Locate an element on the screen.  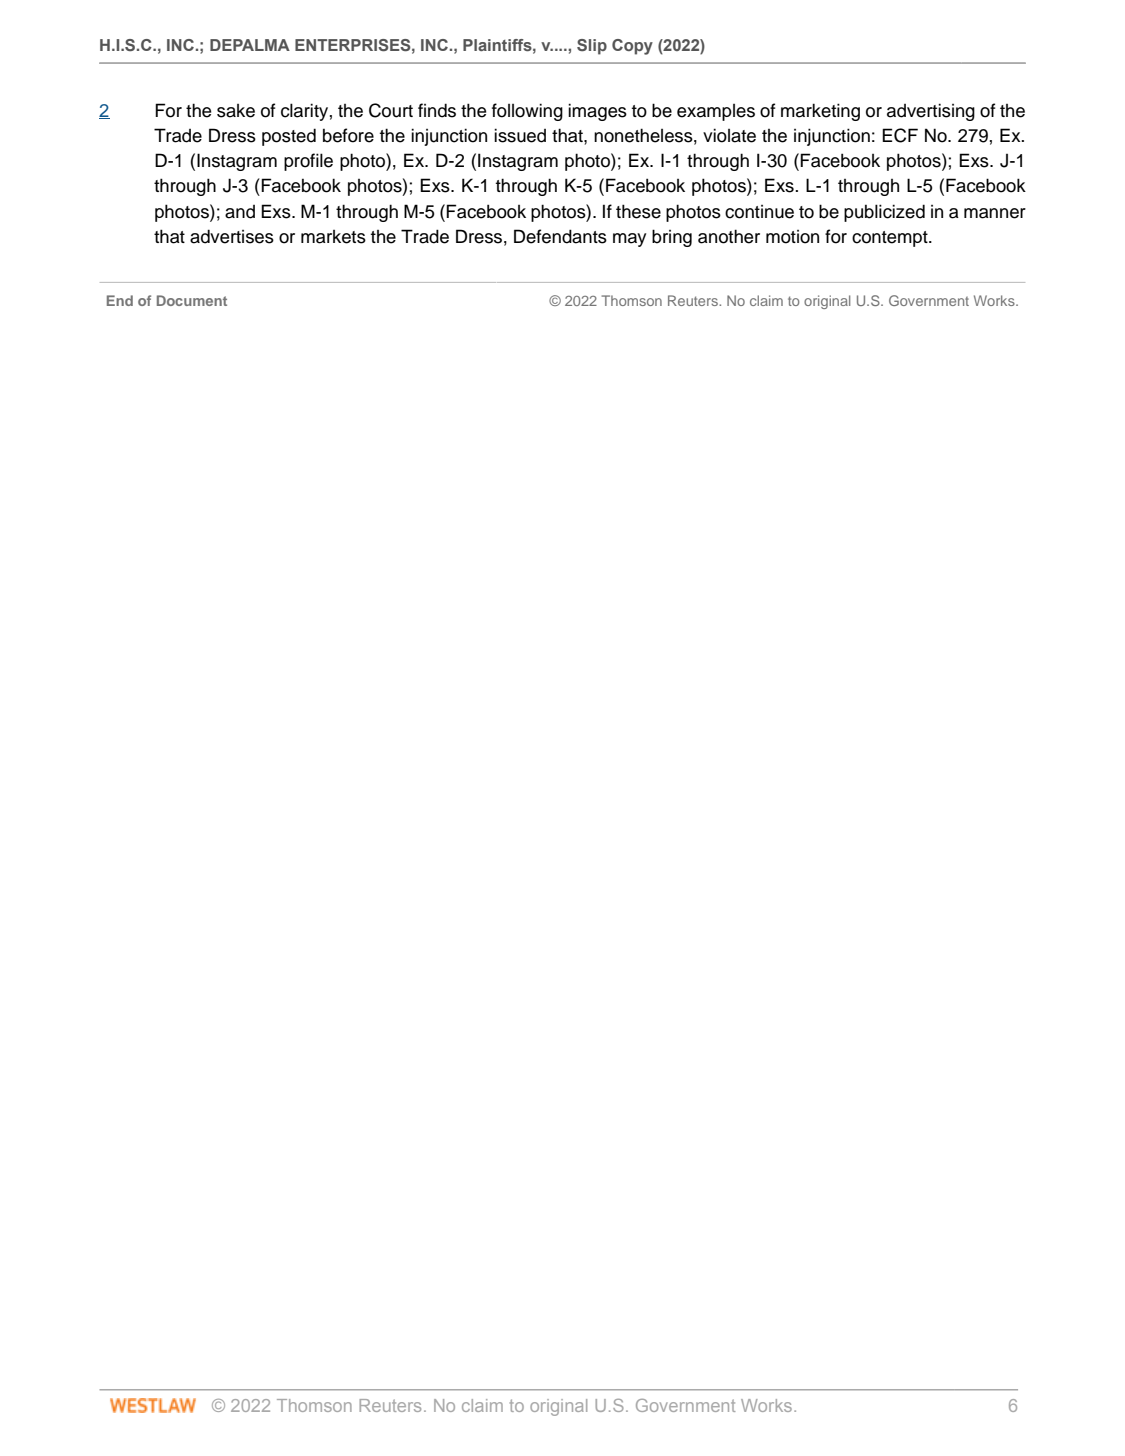
posted is located at coordinates (289, 137).
